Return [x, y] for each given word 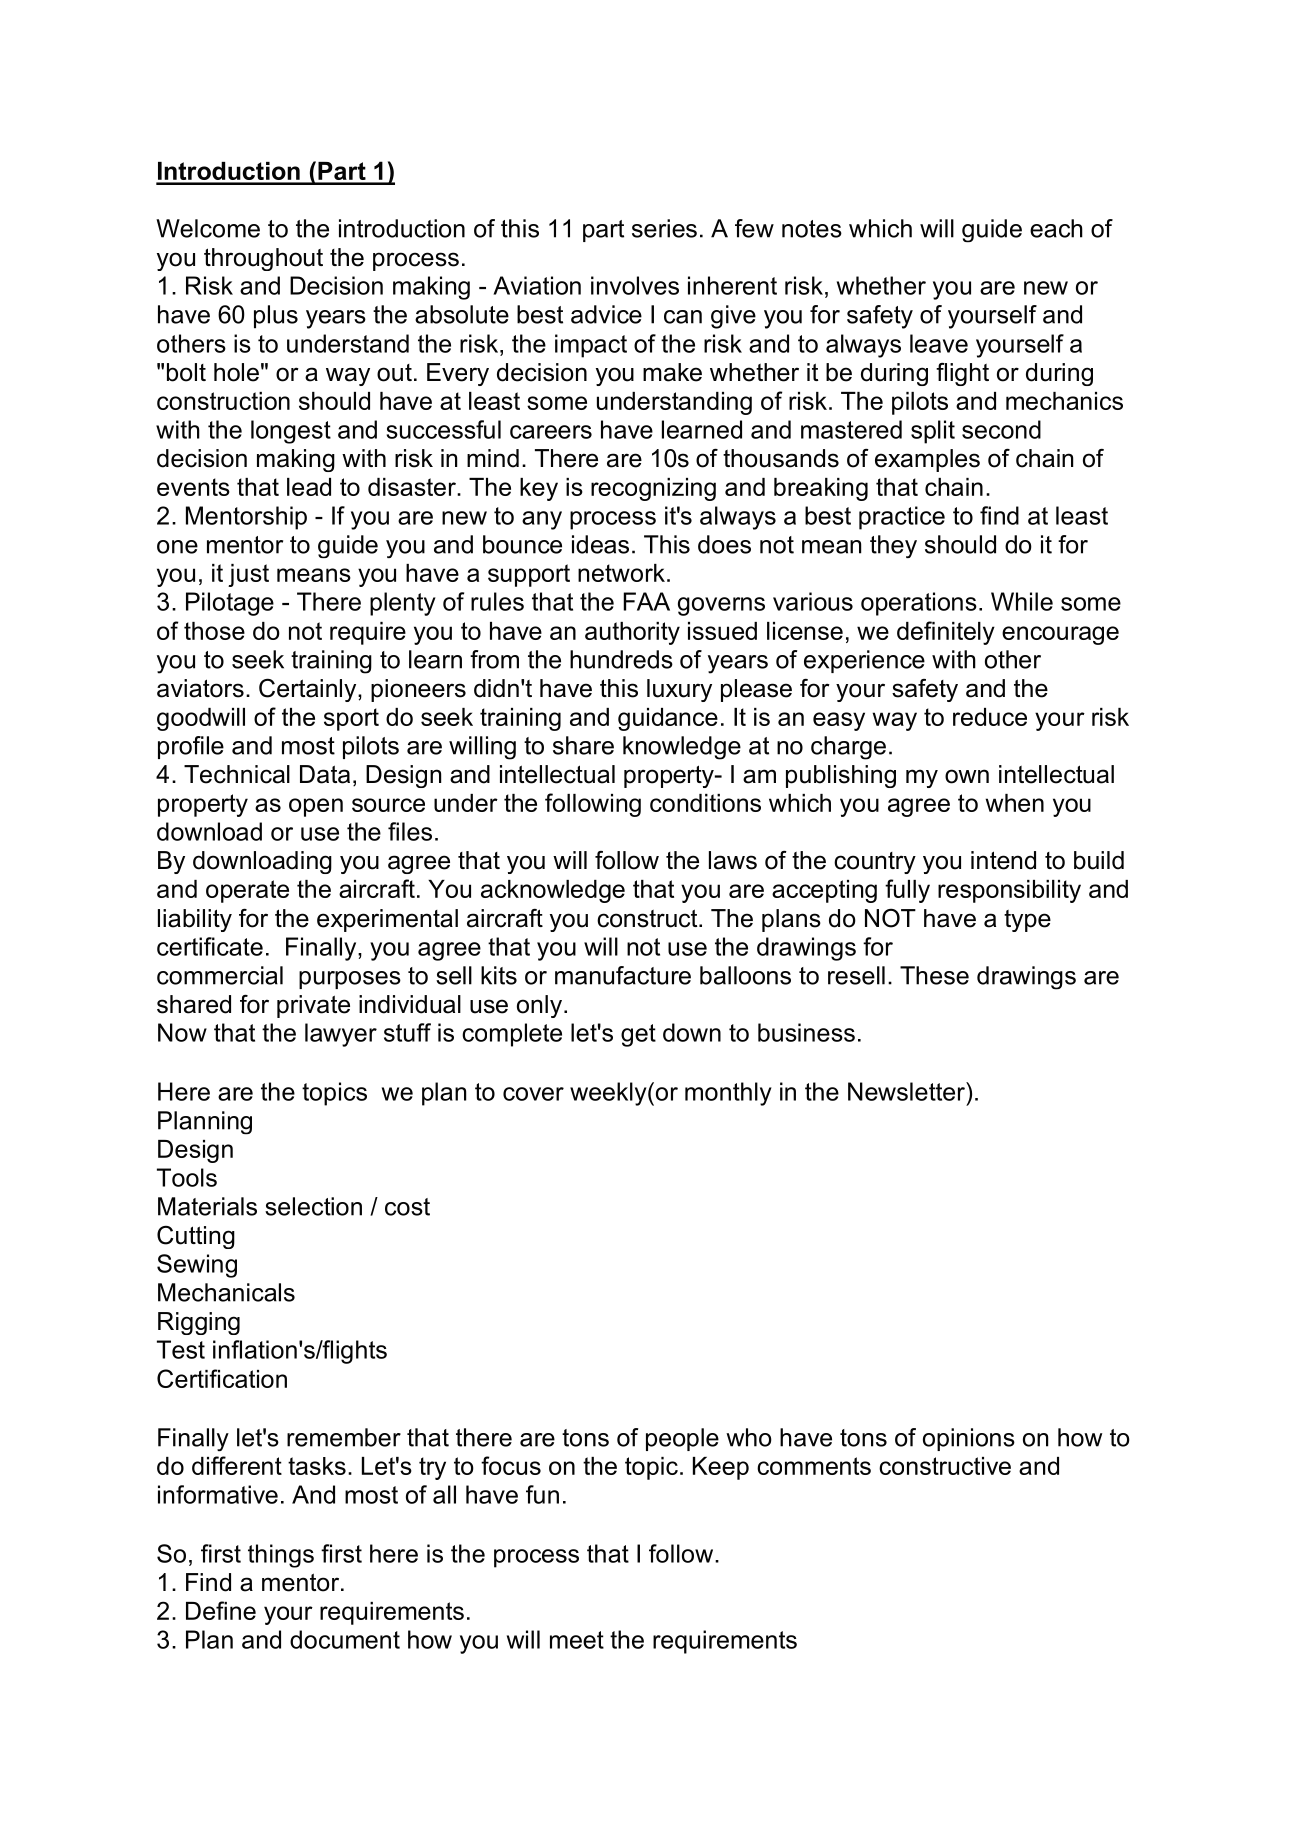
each [1056, 228]
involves [635, 285]
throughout [263, 259]
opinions [969, 1439]
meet [577, 1640]
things [281, 1556]
